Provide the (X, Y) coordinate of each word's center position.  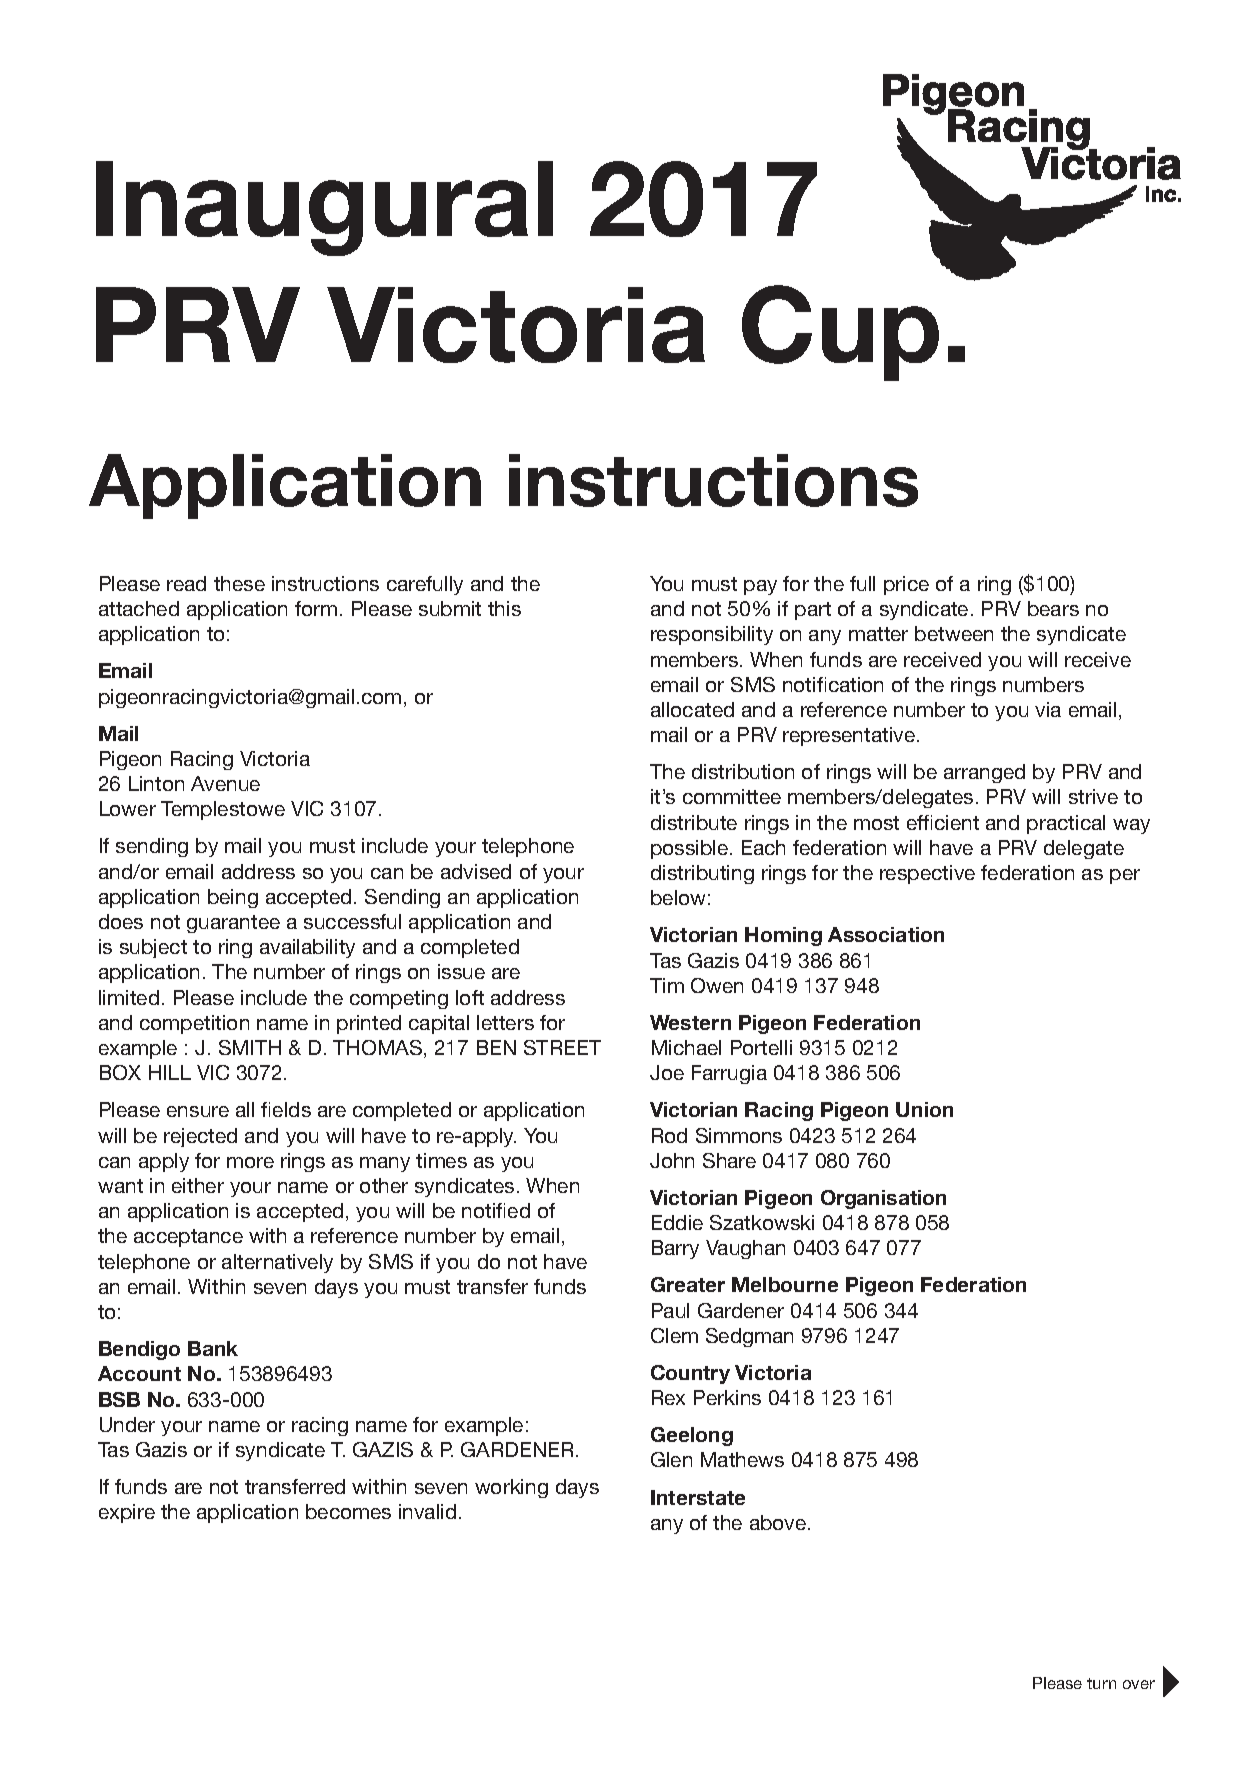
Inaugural (324, 208)
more (250, 1162)
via (1048, 709)
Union (924, 1109)
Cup (840, 333)
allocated (692, 709)
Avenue (225, 783)
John (672, 1160)
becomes (348, 1511)
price (906, 585)
